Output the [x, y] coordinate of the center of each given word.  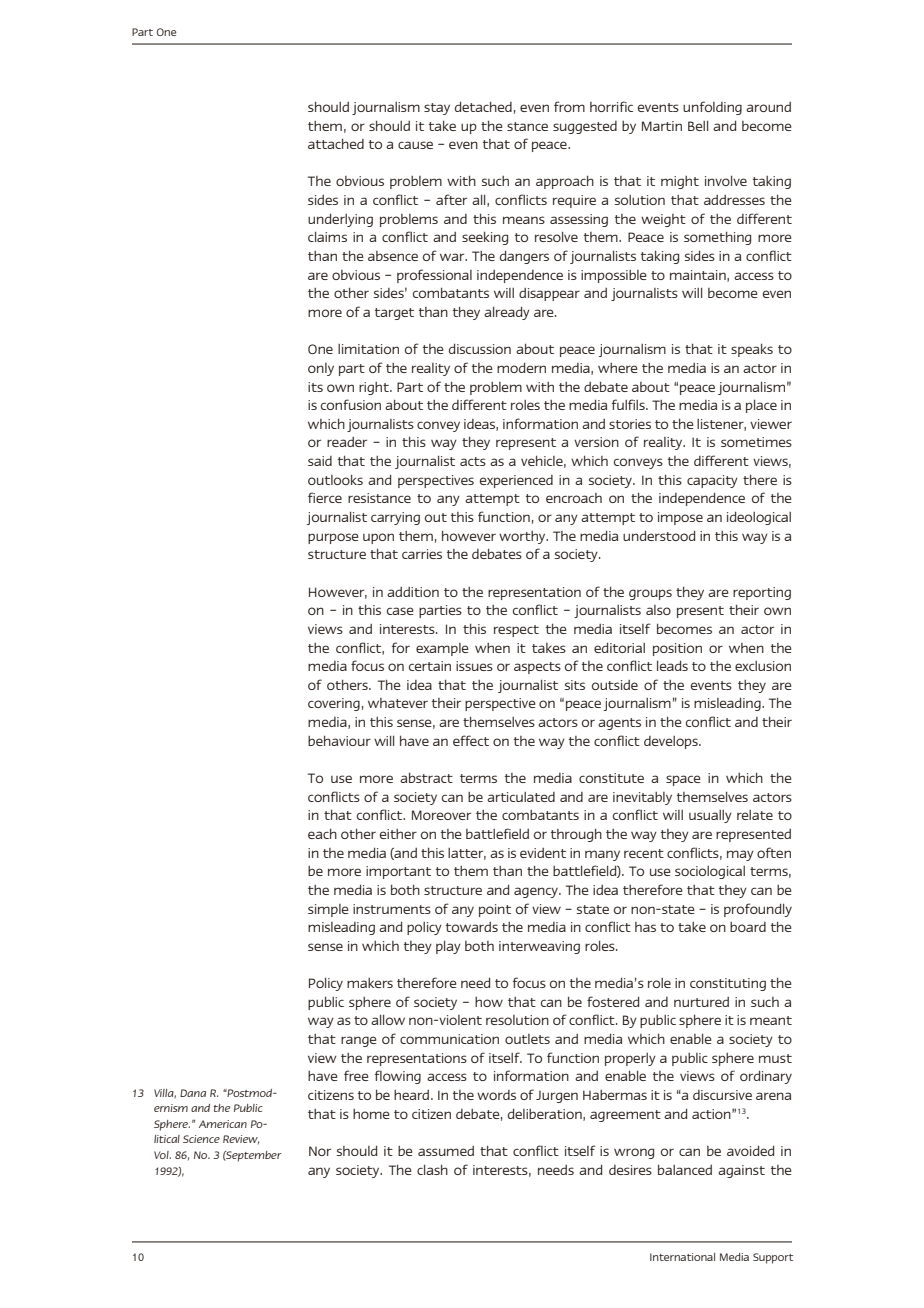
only [321, 369]
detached [483, 106]
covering [334, 704]
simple [328, 910]
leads [672, 665]
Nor [320, 1151]
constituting [728, 984]
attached [336, 143]
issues [474, 666]
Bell [698, 125]
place [761, 406]
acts [473, 461]
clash [432, 1169]
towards [472, 927]
